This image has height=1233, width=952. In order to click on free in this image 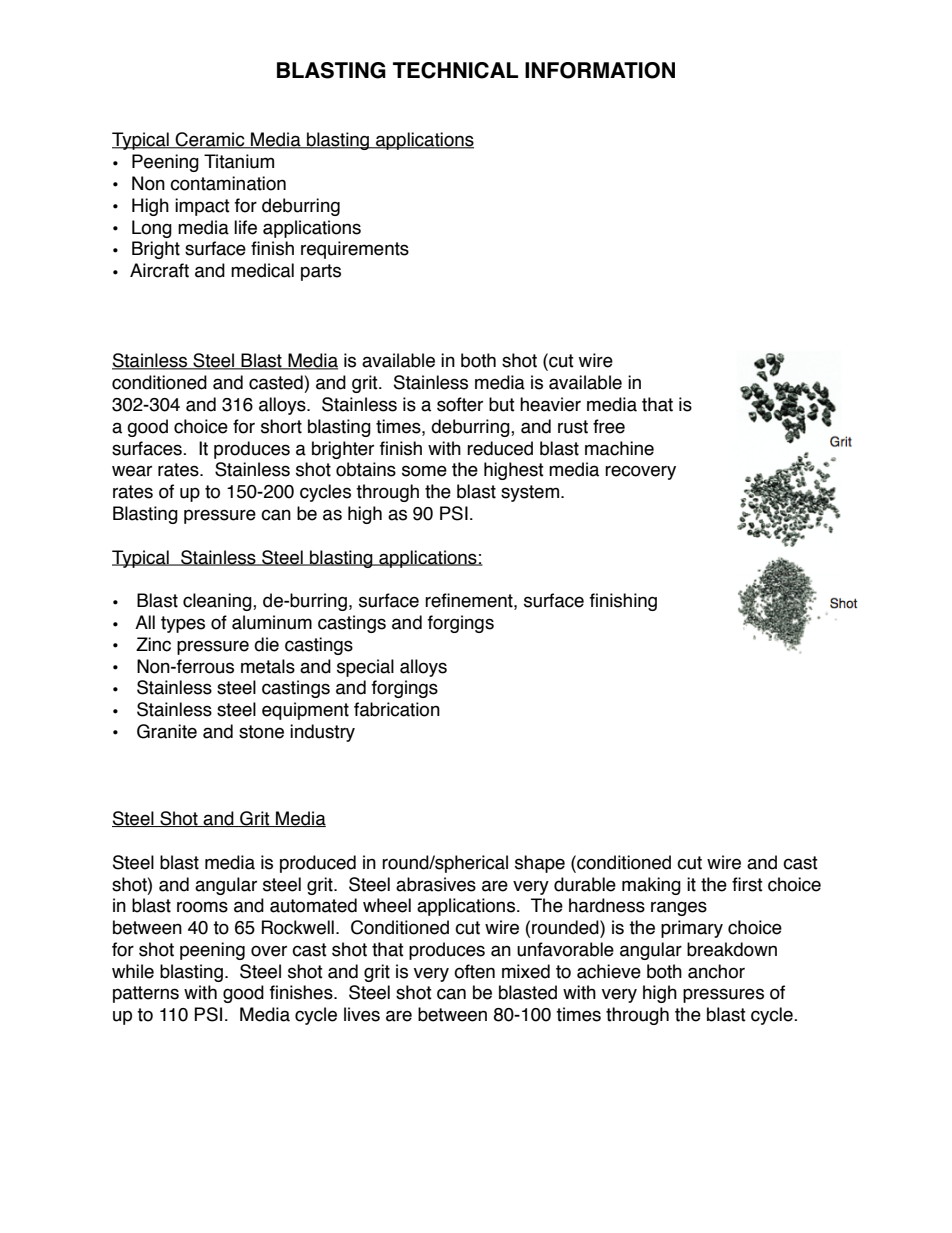, I will do `click(609, 426)`.
